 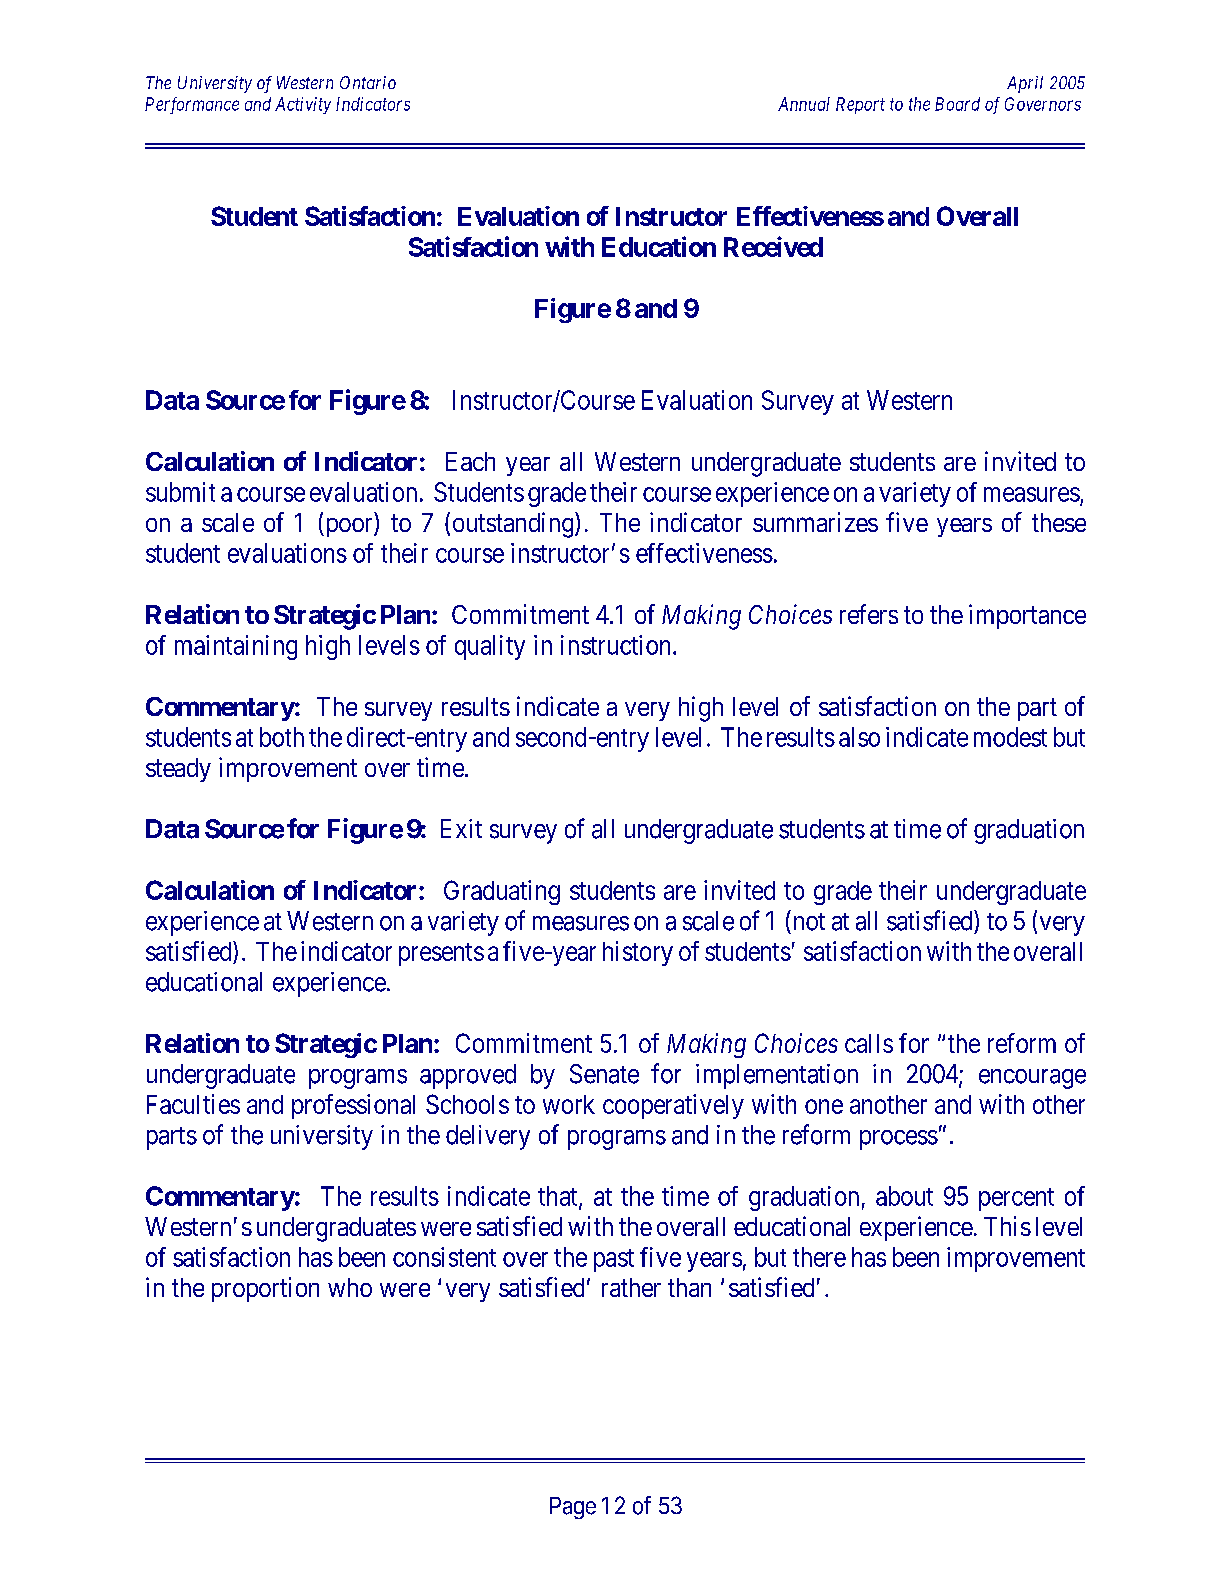 What do you see at coordinates (282, 737) in the screenshot?
I see `both` at bounding box center [282, 737].
